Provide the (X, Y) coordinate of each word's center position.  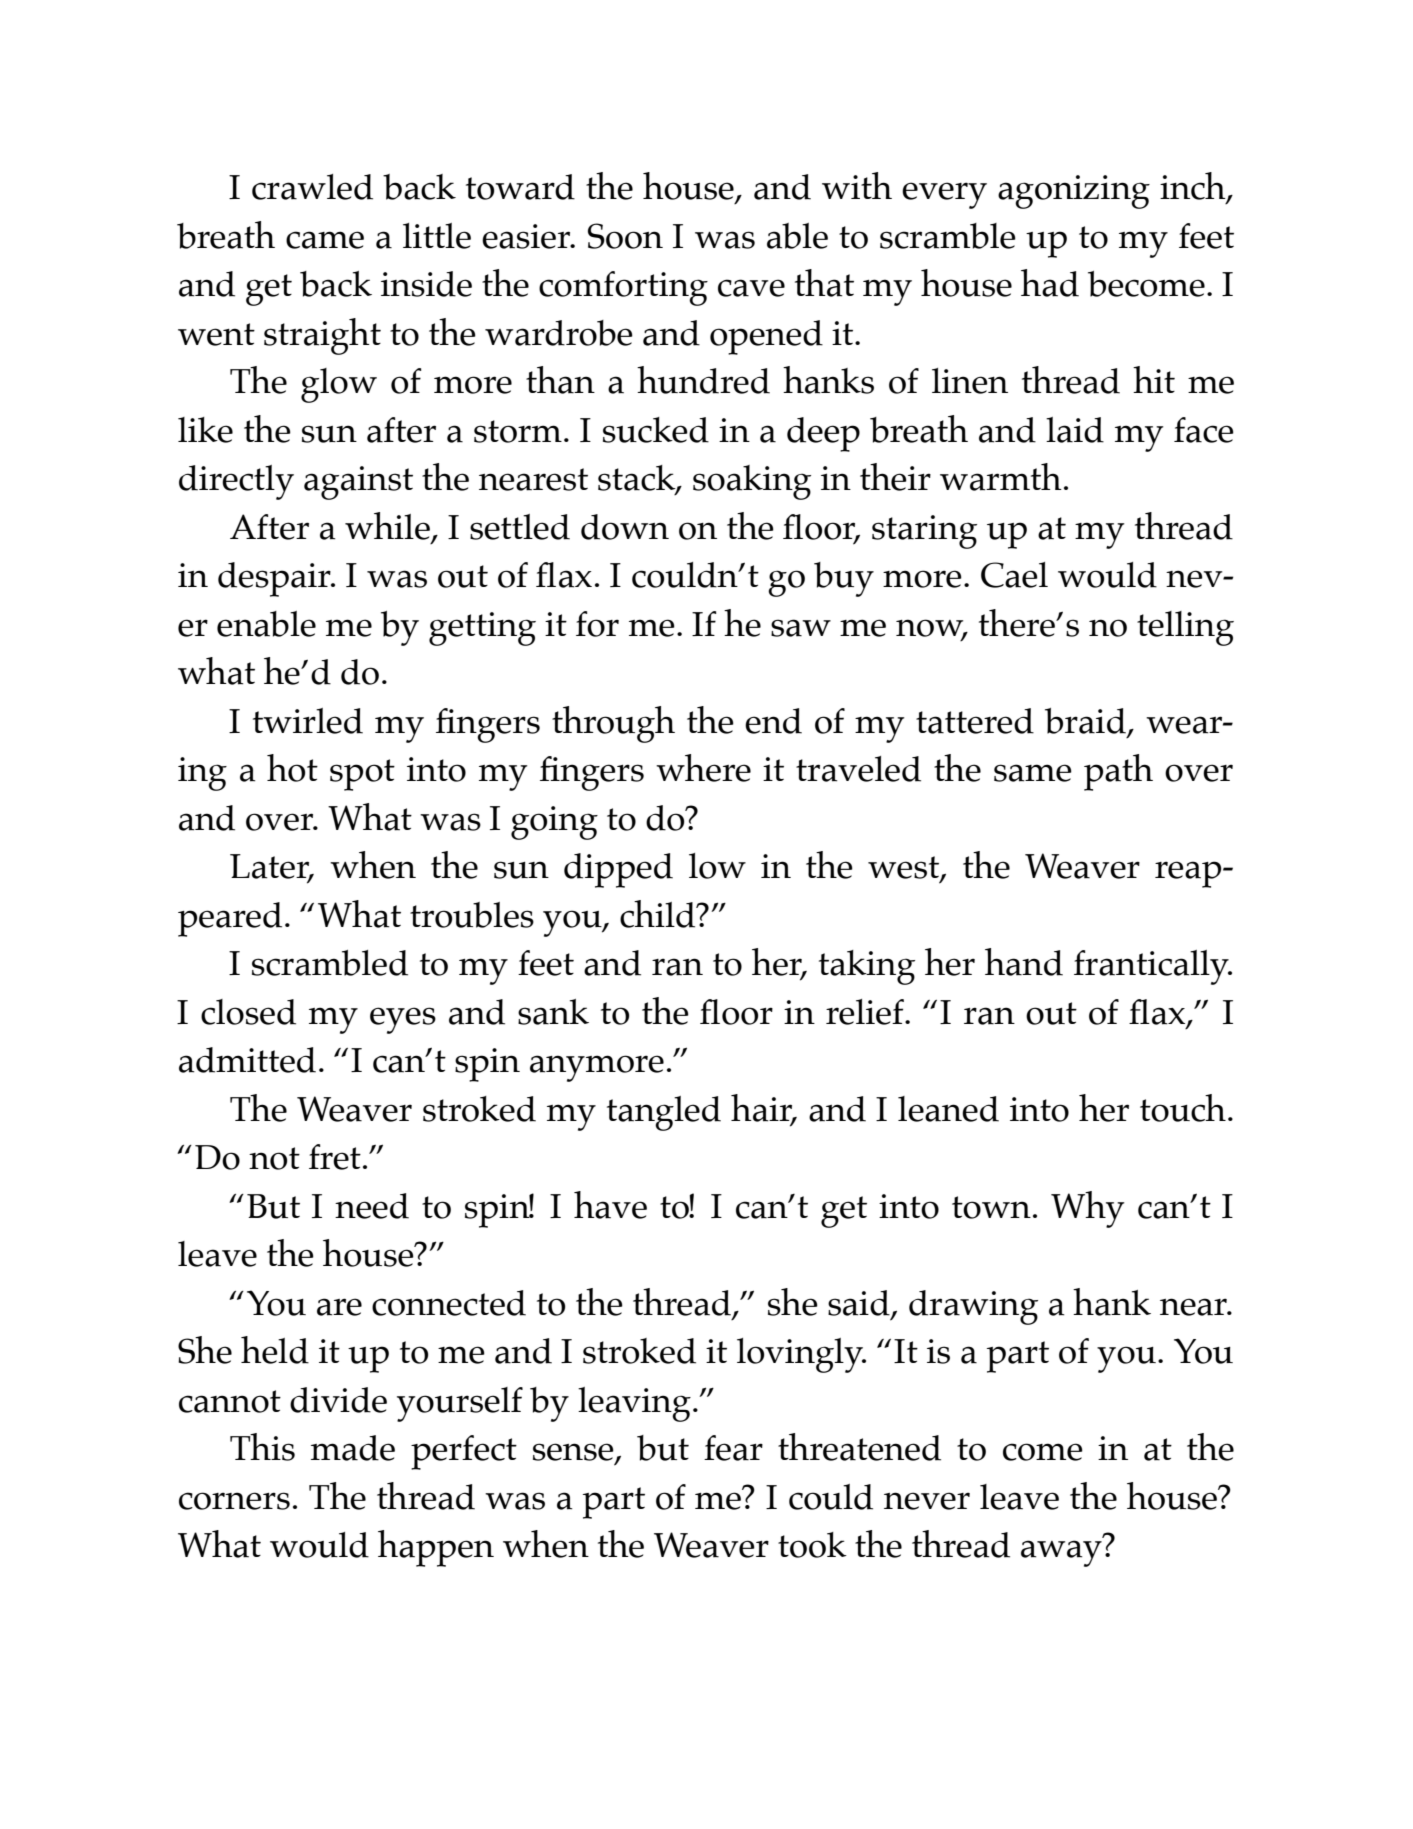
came (325, 240)
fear (733, 1448)
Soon (625, 236)
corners (234, 1501)
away (1061, 1553)
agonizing (1074, 192)
